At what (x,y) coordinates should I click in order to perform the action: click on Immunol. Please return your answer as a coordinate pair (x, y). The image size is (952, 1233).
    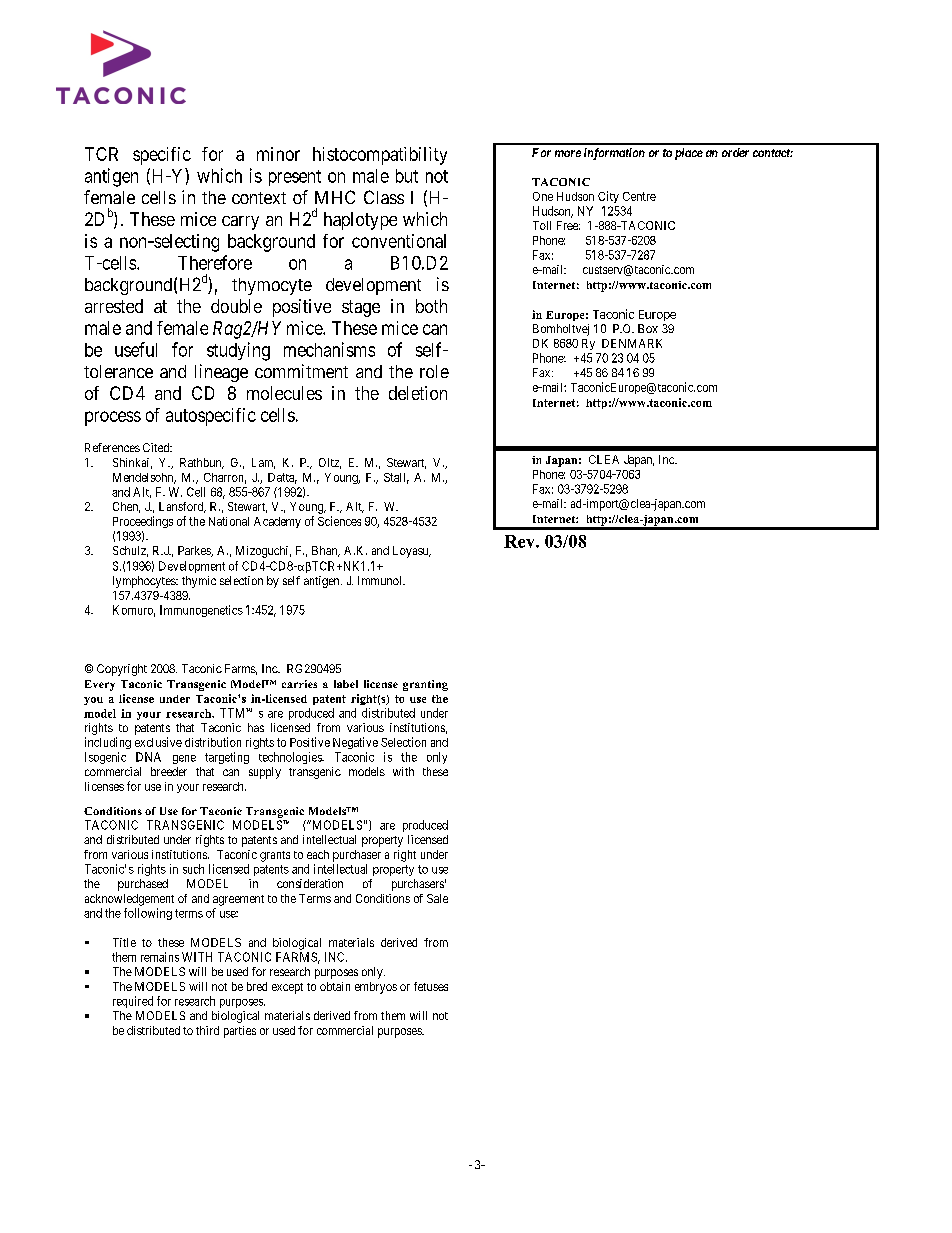
    Looking at the image, I should click on (381, 580).
